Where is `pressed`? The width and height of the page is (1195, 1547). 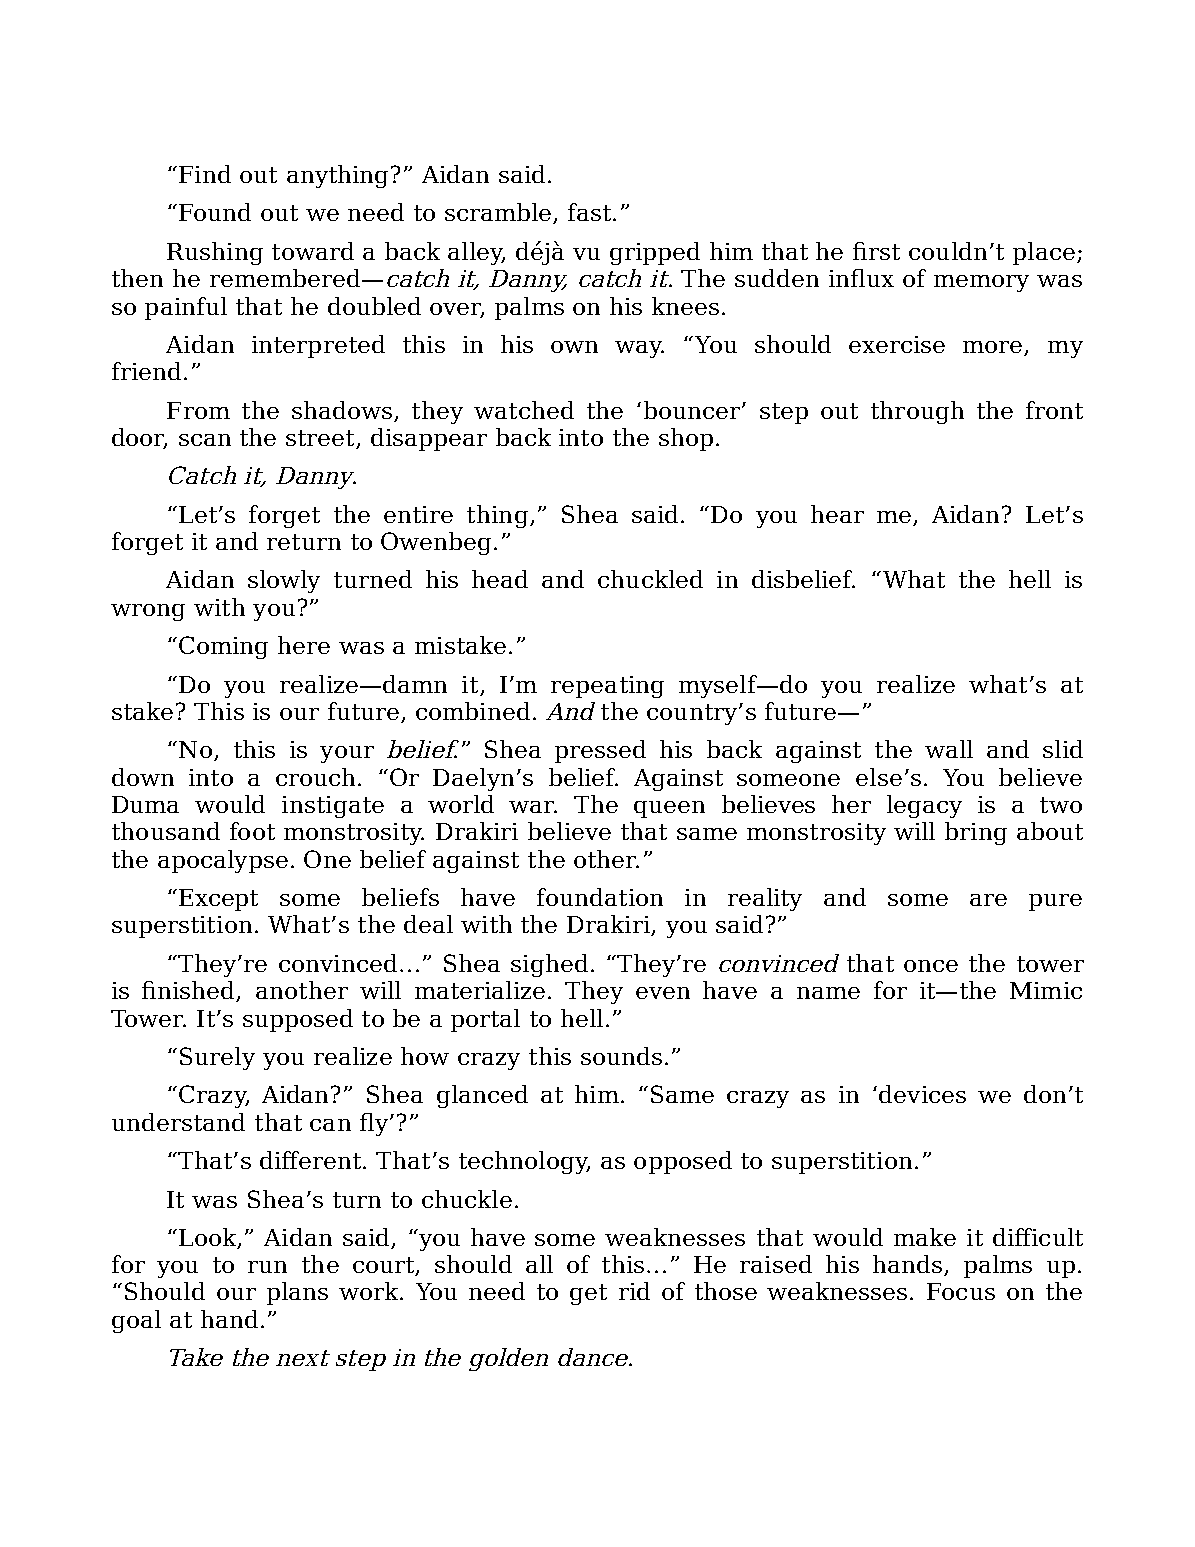
pressed is located at coordinates (600, 751).
